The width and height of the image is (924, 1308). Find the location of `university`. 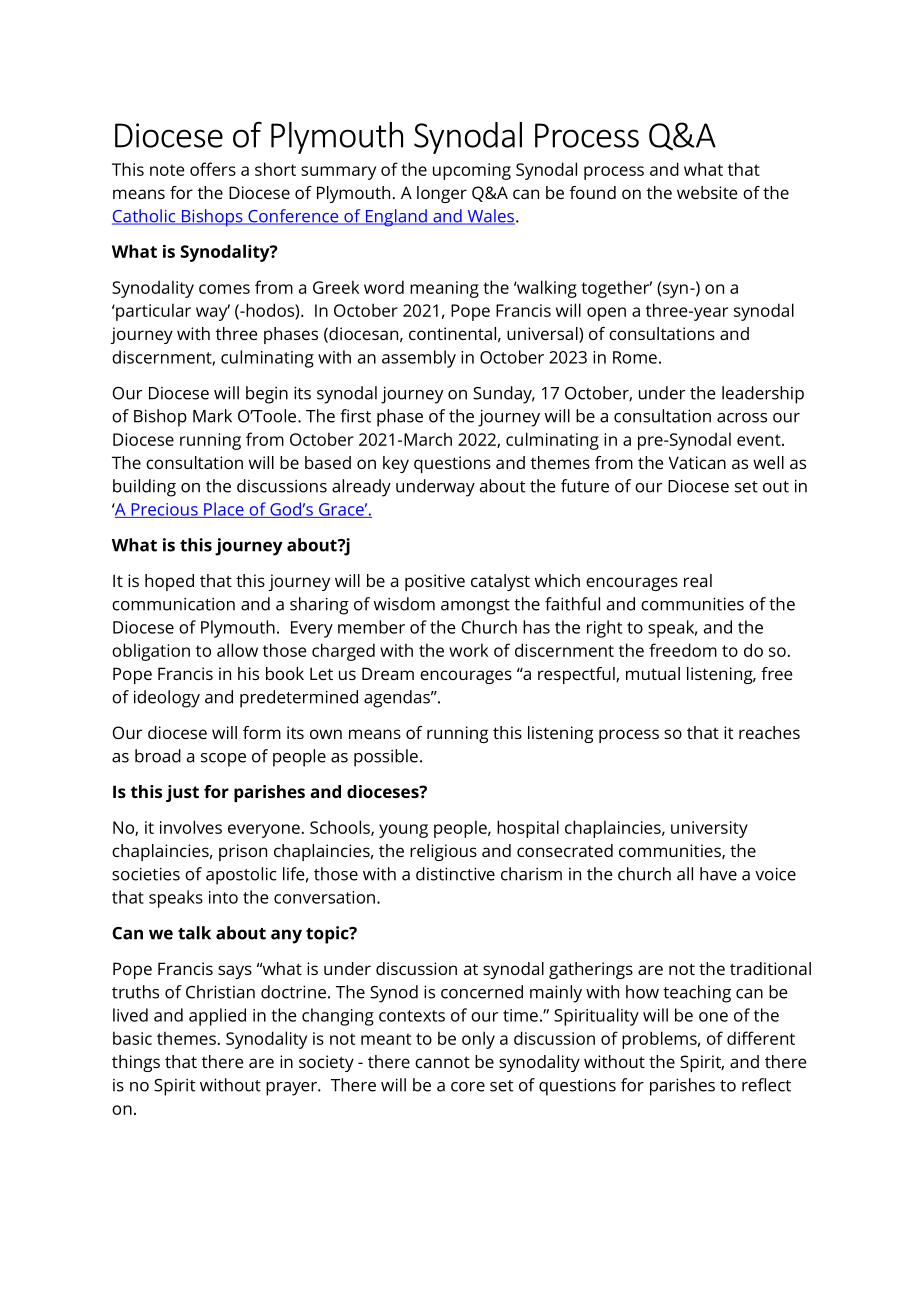

university is located at coordinates (709, 829).
